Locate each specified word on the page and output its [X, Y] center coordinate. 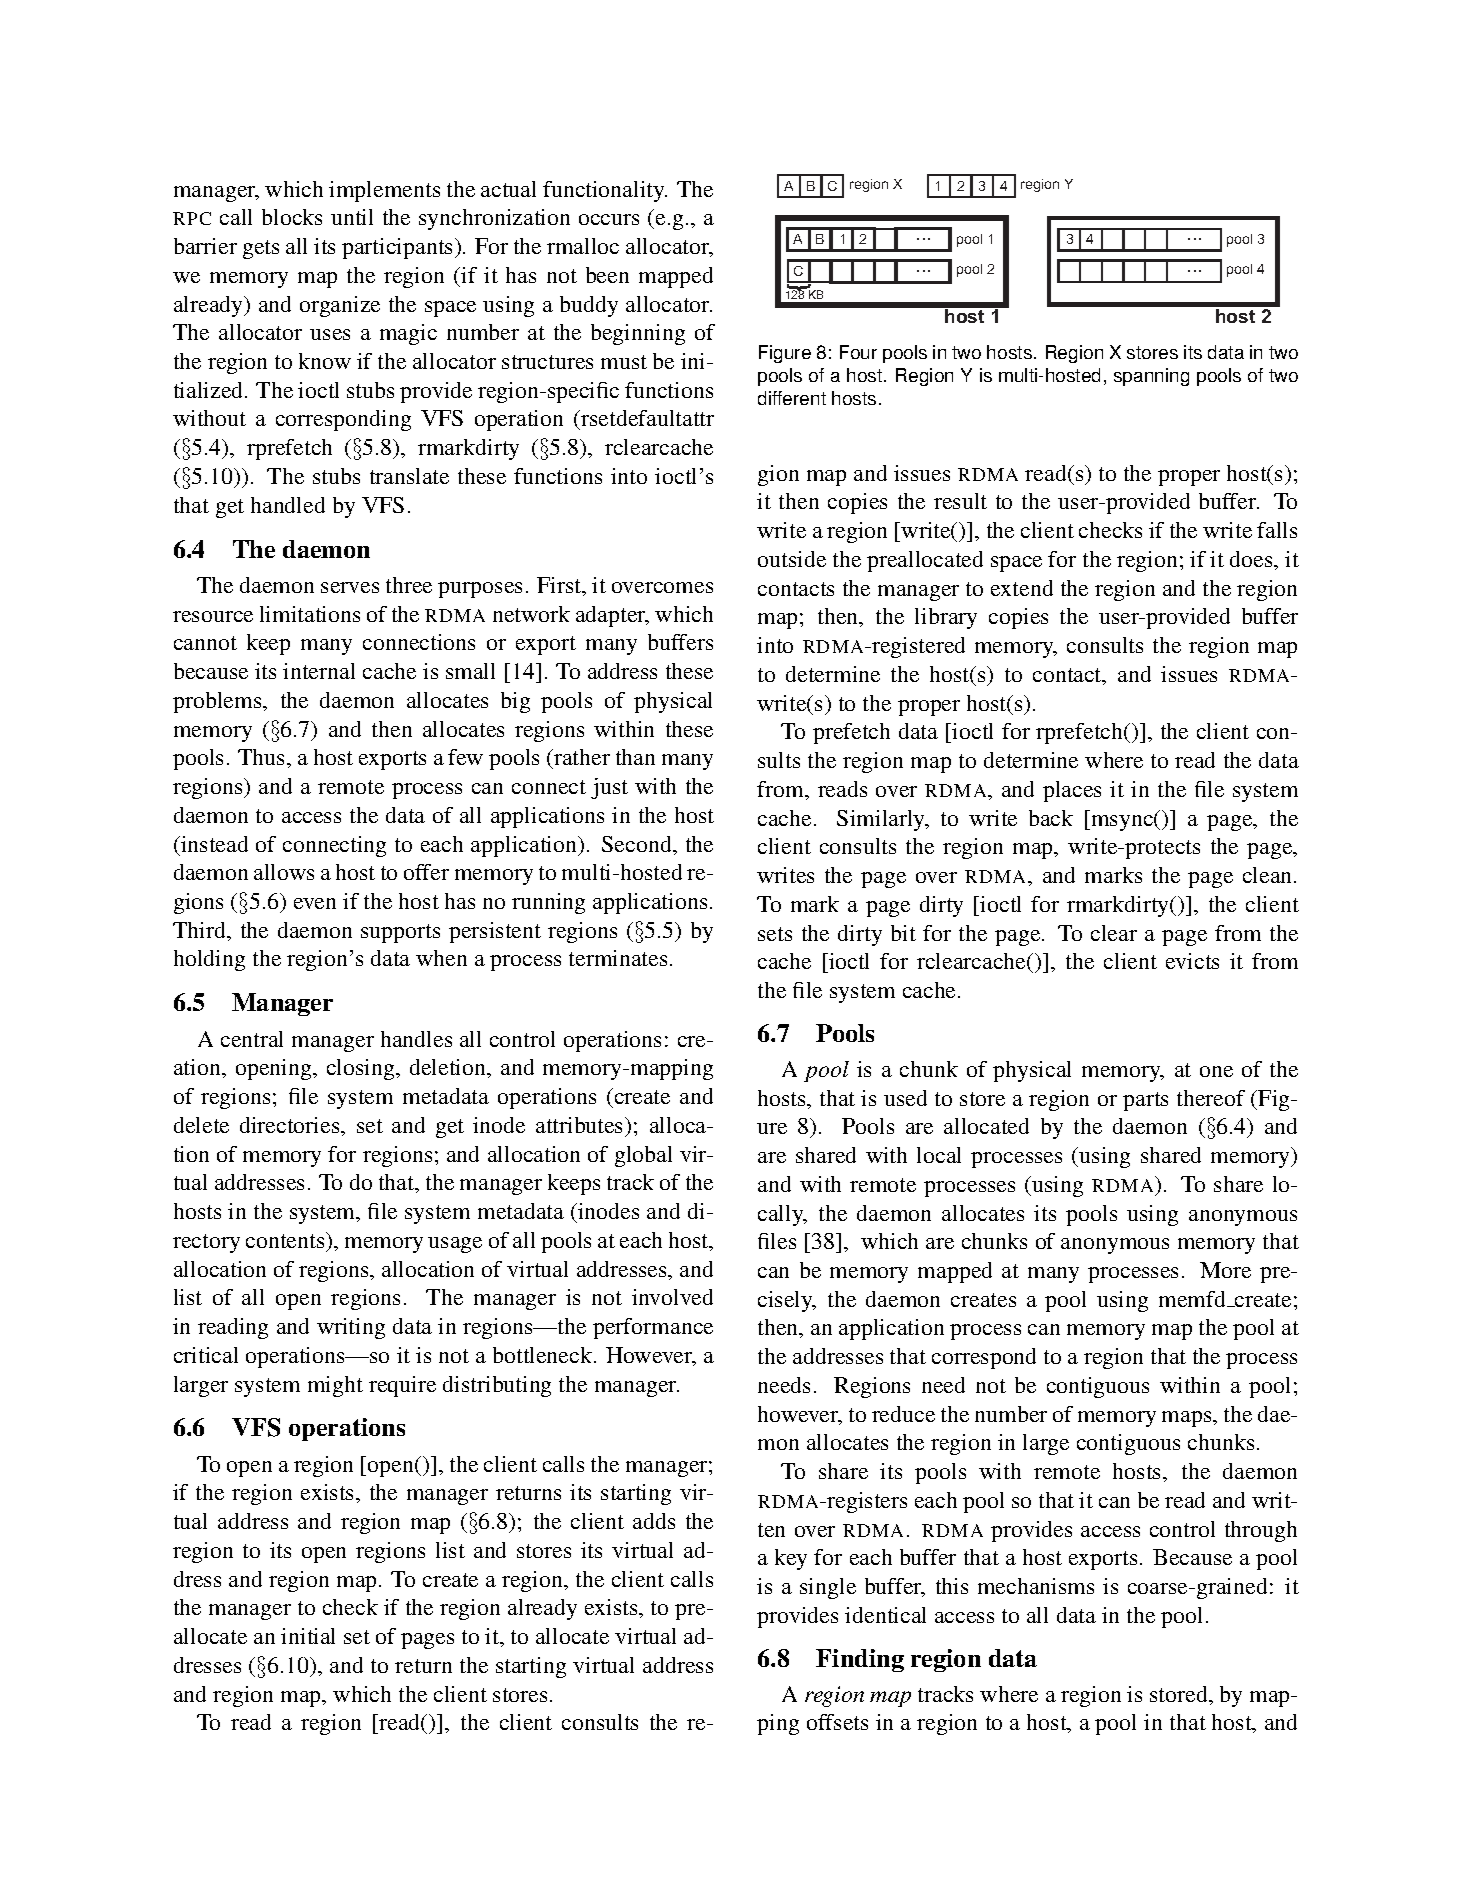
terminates [618, 958]
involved [672, 1297]
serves [350, 587]
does [1252, 559]
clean [1269, 875]
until [352, 217]
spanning [1151, 377]
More [1225, 1270]
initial [308, 1636]
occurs [609, 219]
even [315, 903]
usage [455, 1245]
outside [792, 559]
